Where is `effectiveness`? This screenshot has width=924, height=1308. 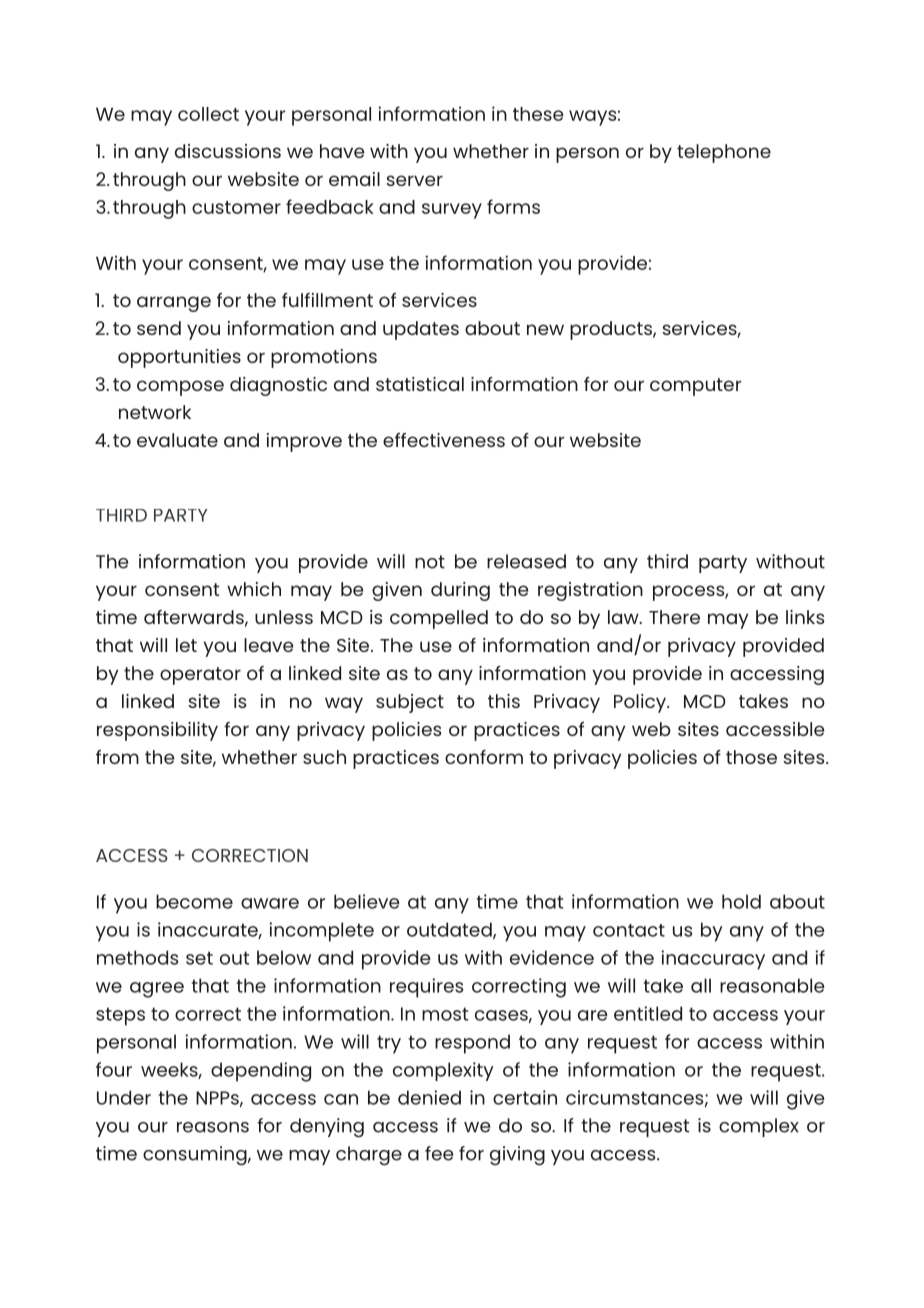
effectiveness is located at coordinates (444, 440).
